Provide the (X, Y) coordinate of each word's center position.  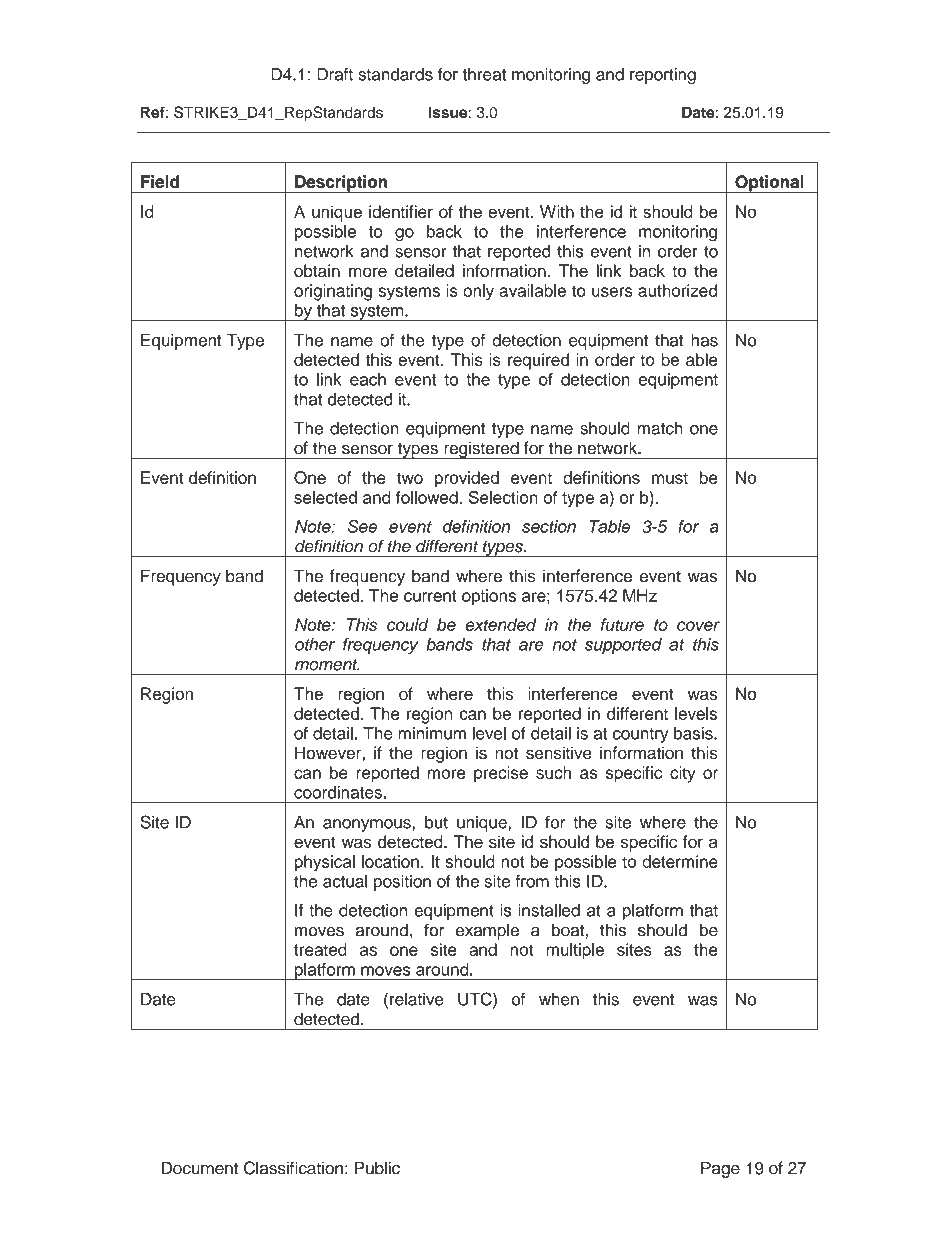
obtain (317, 270)
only (478, 292)
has (704, 340)
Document (199, 1168)
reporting (663, 76)
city (683, 774)
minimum (432, 733)
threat (484, 74)
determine (680, 861)
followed (428, 497)
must (670, 478)
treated (320, 949)
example (487, 931)
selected (325, 497)
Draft (335, 74)
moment (327, 665)
